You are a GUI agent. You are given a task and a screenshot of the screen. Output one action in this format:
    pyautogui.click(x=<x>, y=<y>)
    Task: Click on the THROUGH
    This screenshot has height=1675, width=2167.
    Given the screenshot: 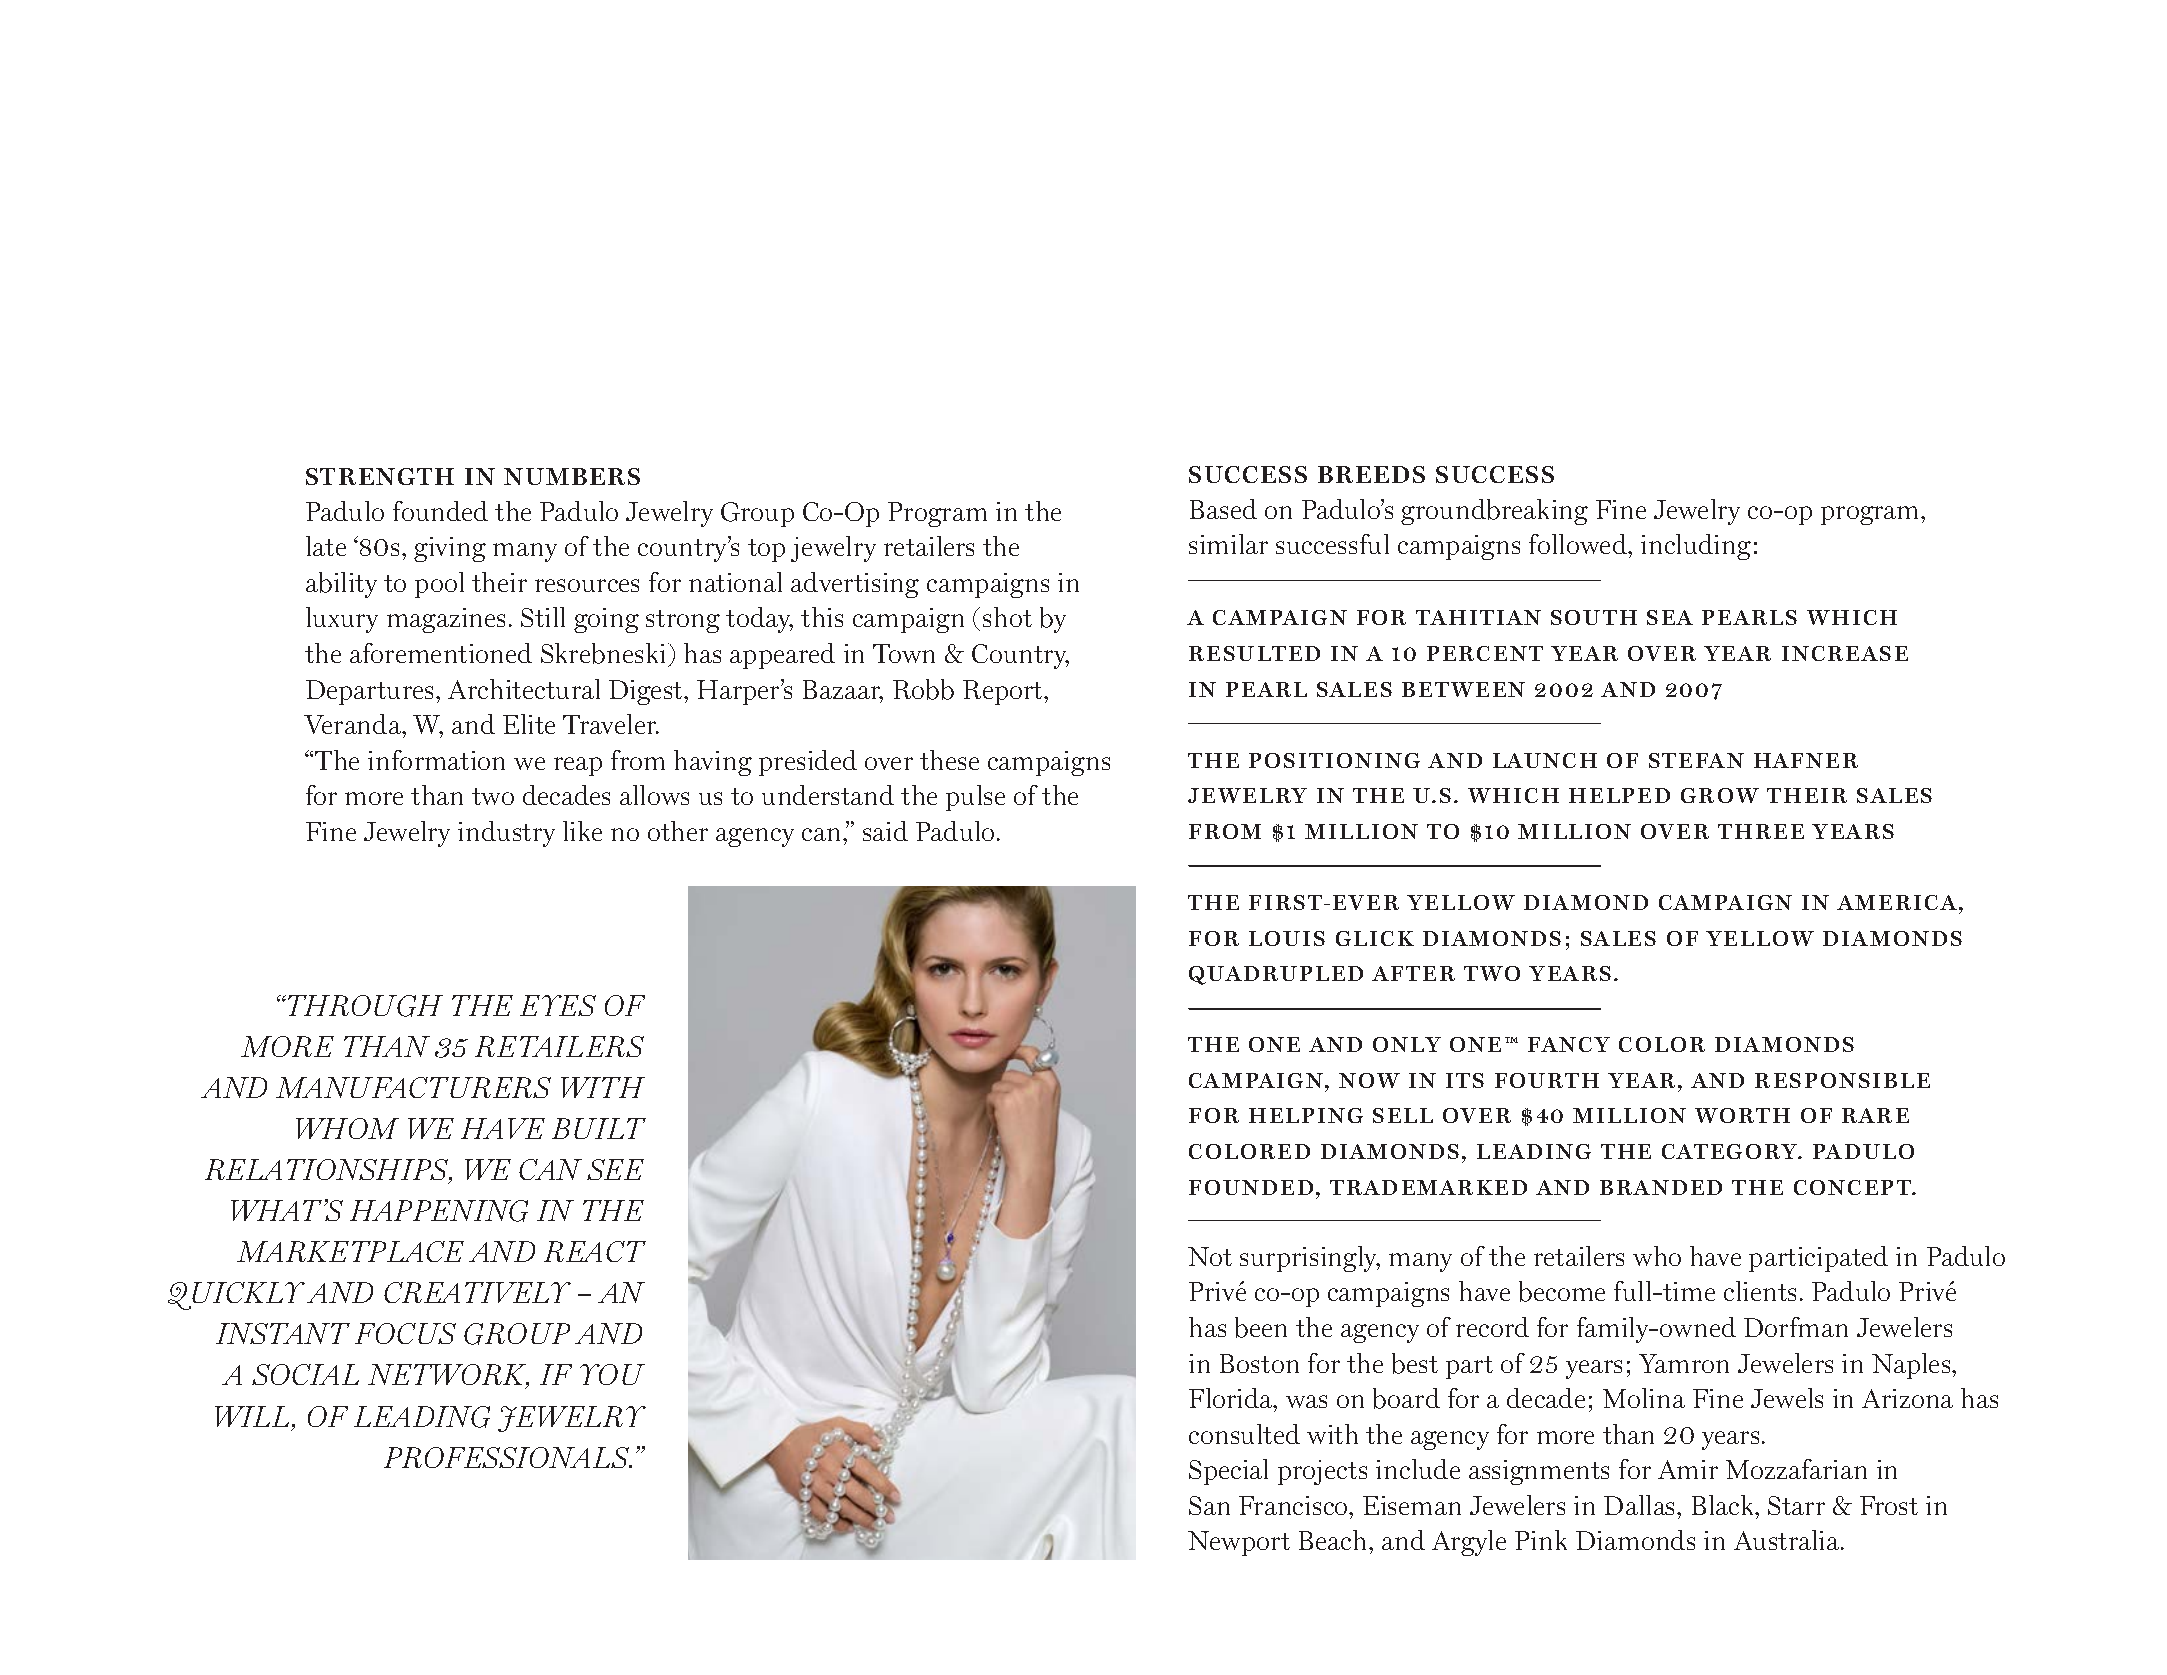 What is the action you would take?
    pyautogui.click(x=364, y=1006)
